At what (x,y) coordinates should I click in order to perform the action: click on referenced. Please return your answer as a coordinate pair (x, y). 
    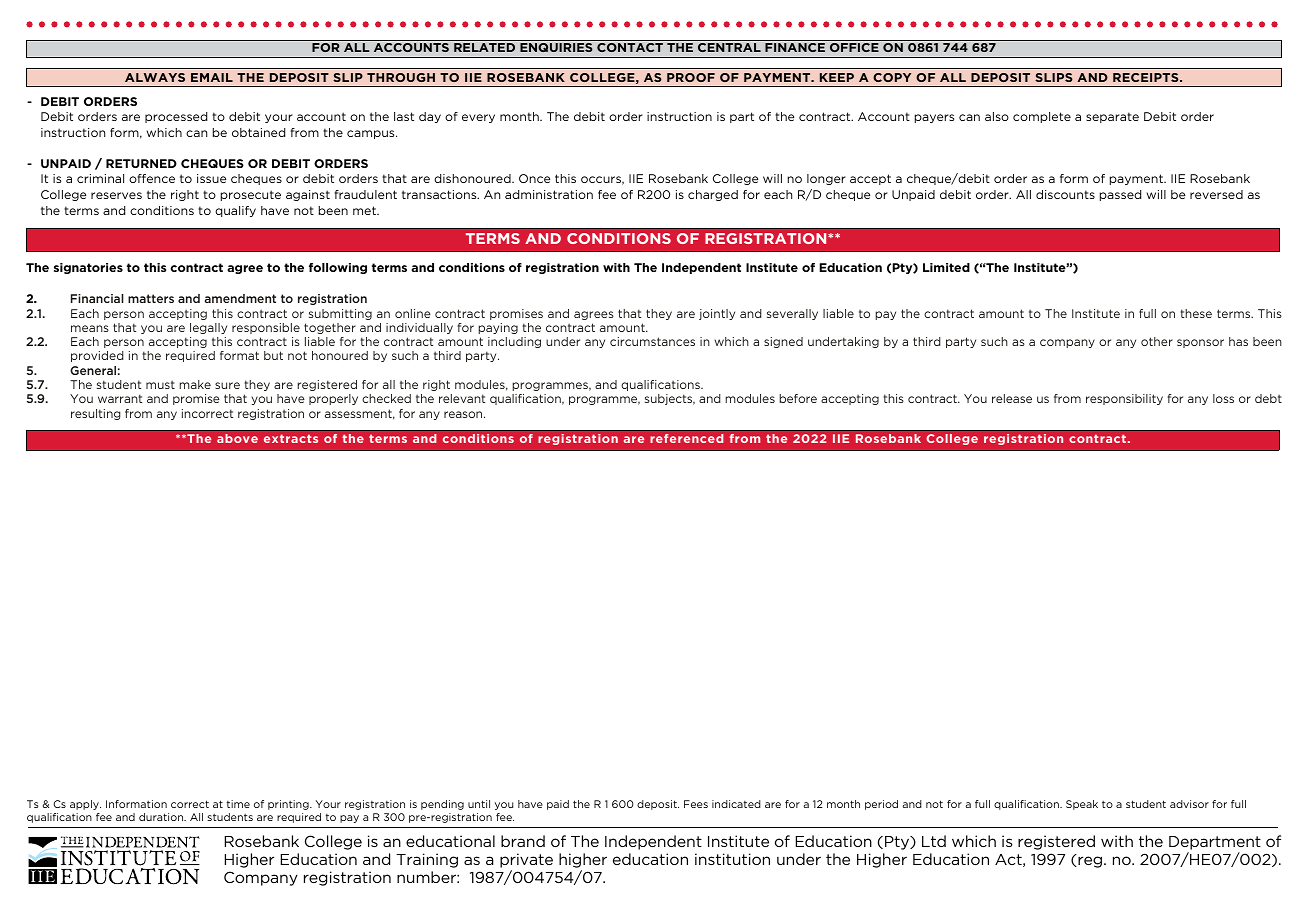
    Looking at the image, I should click on (686, 438).
